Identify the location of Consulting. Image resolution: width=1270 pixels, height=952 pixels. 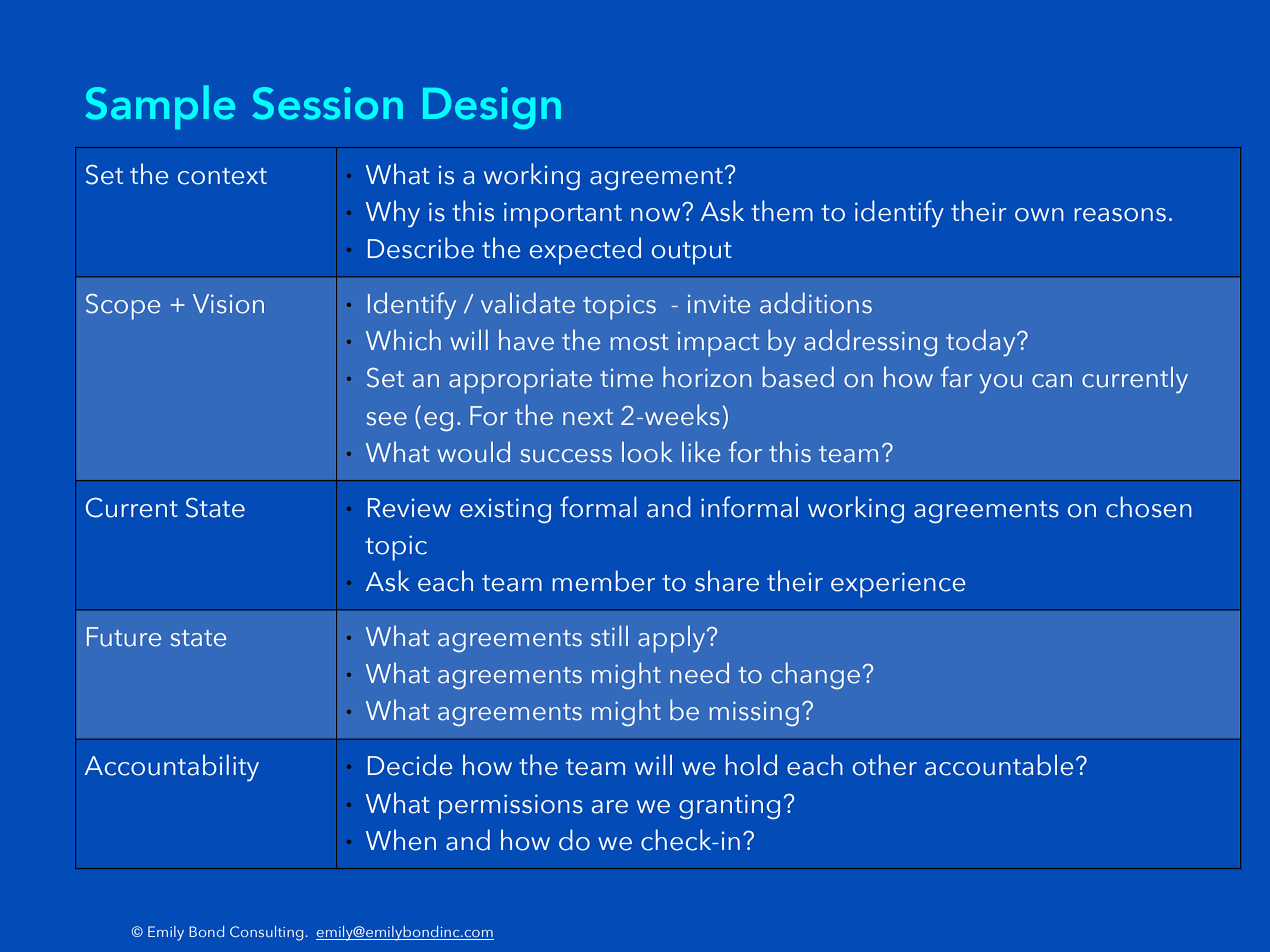
(266, 933).
